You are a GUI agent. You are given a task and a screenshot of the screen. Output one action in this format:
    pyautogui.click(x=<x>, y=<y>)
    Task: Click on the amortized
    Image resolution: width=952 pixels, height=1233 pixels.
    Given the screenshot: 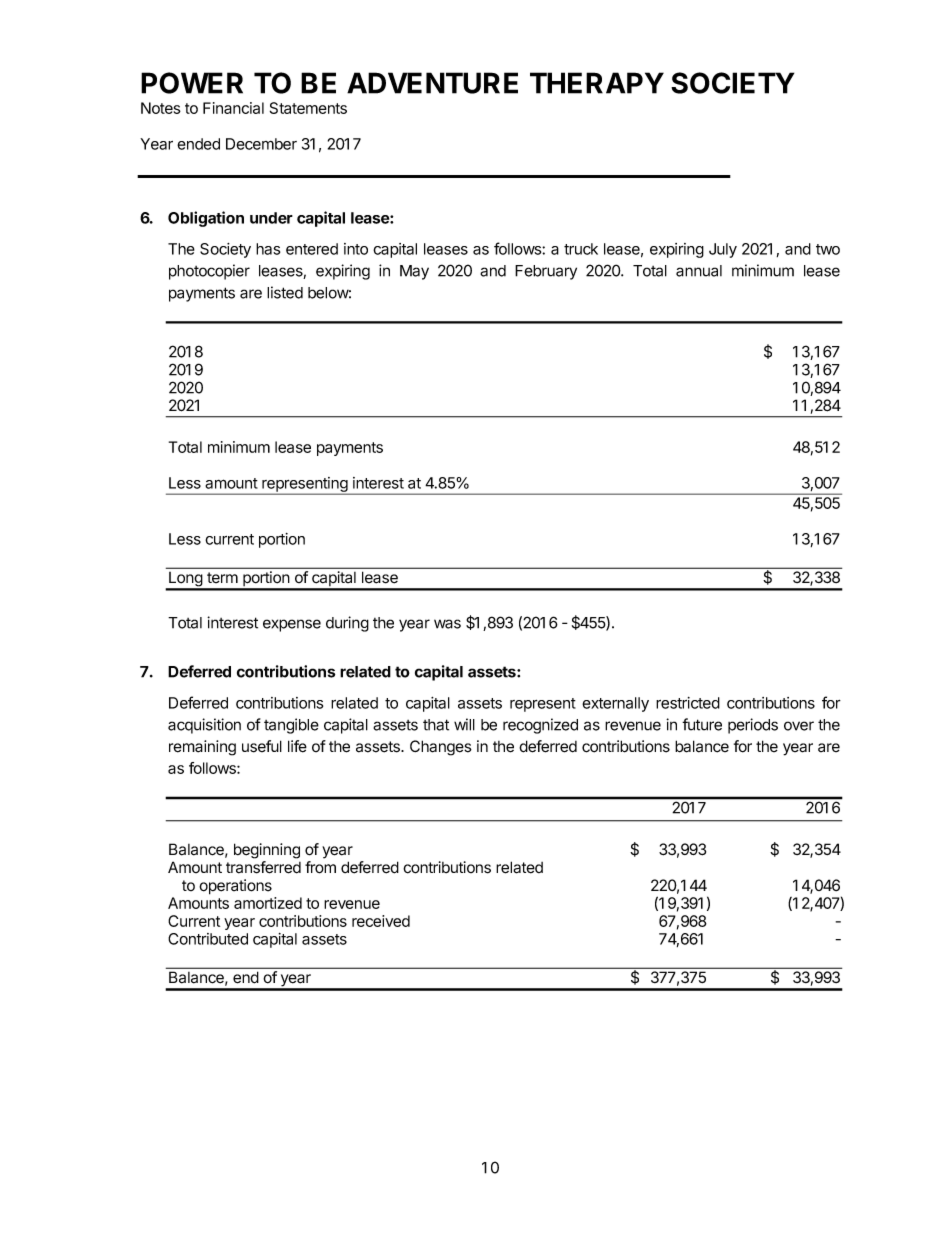 What is the action you would take?
    pyautogui.click(x=268, y=903)
